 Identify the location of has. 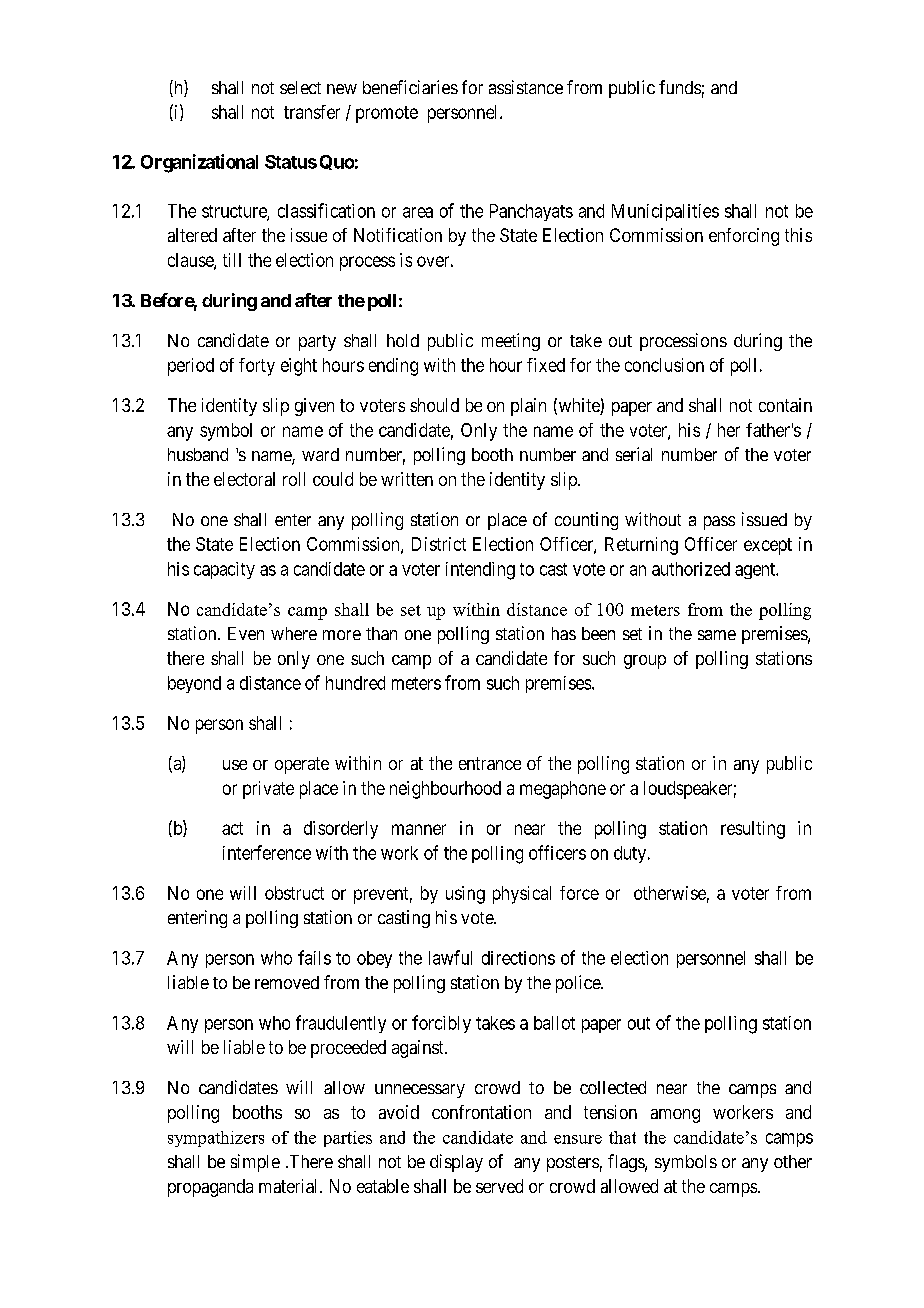
(564, 633).
